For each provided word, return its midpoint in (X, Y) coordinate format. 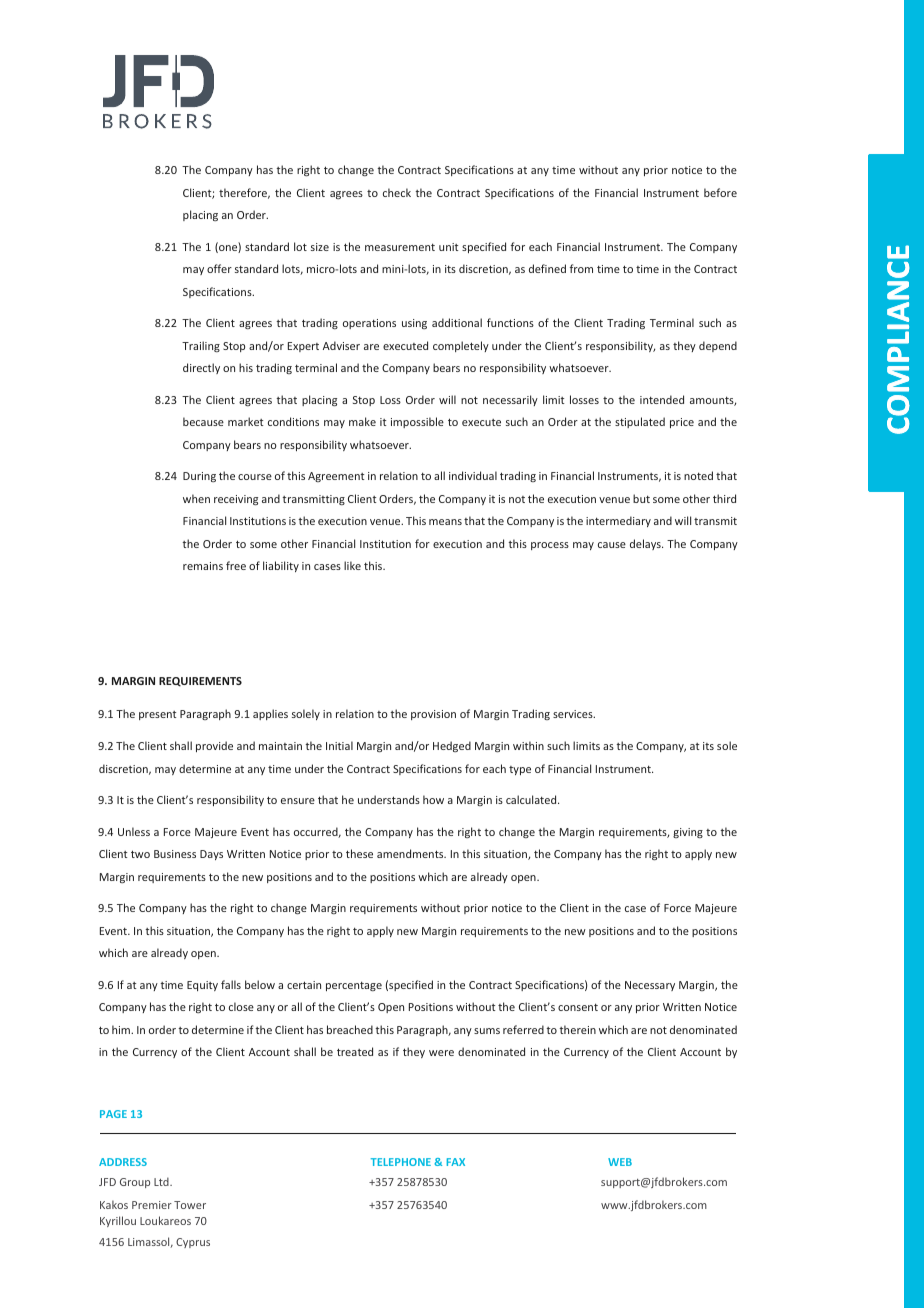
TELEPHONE (401, 1162)
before (720, 192)
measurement (400, 247)
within (528, 745)
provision (433, 715)
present (157, 715)
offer (219, 268)
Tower (190, 1205)
